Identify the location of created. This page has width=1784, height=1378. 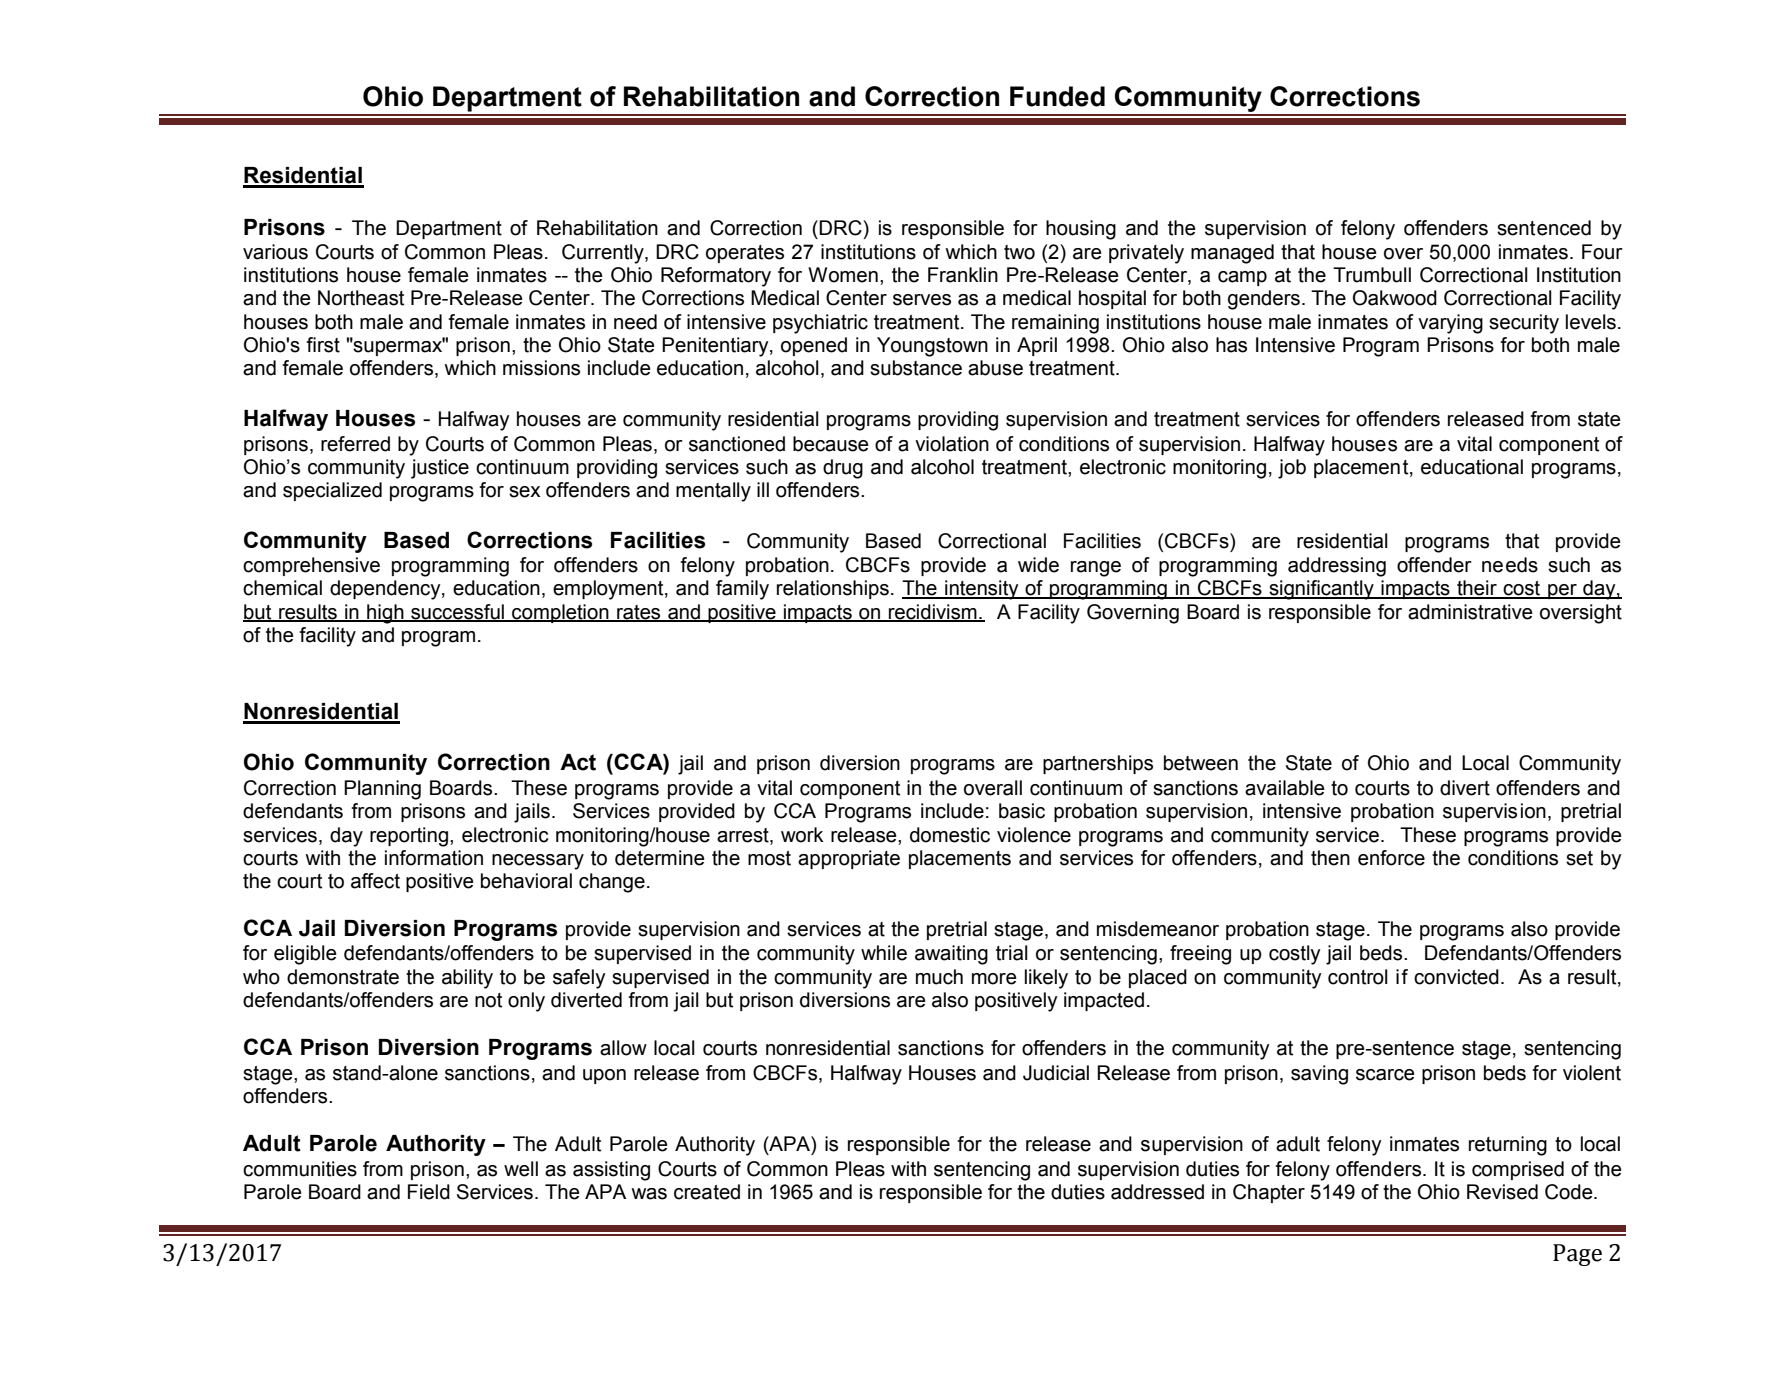
(707, 1192).
